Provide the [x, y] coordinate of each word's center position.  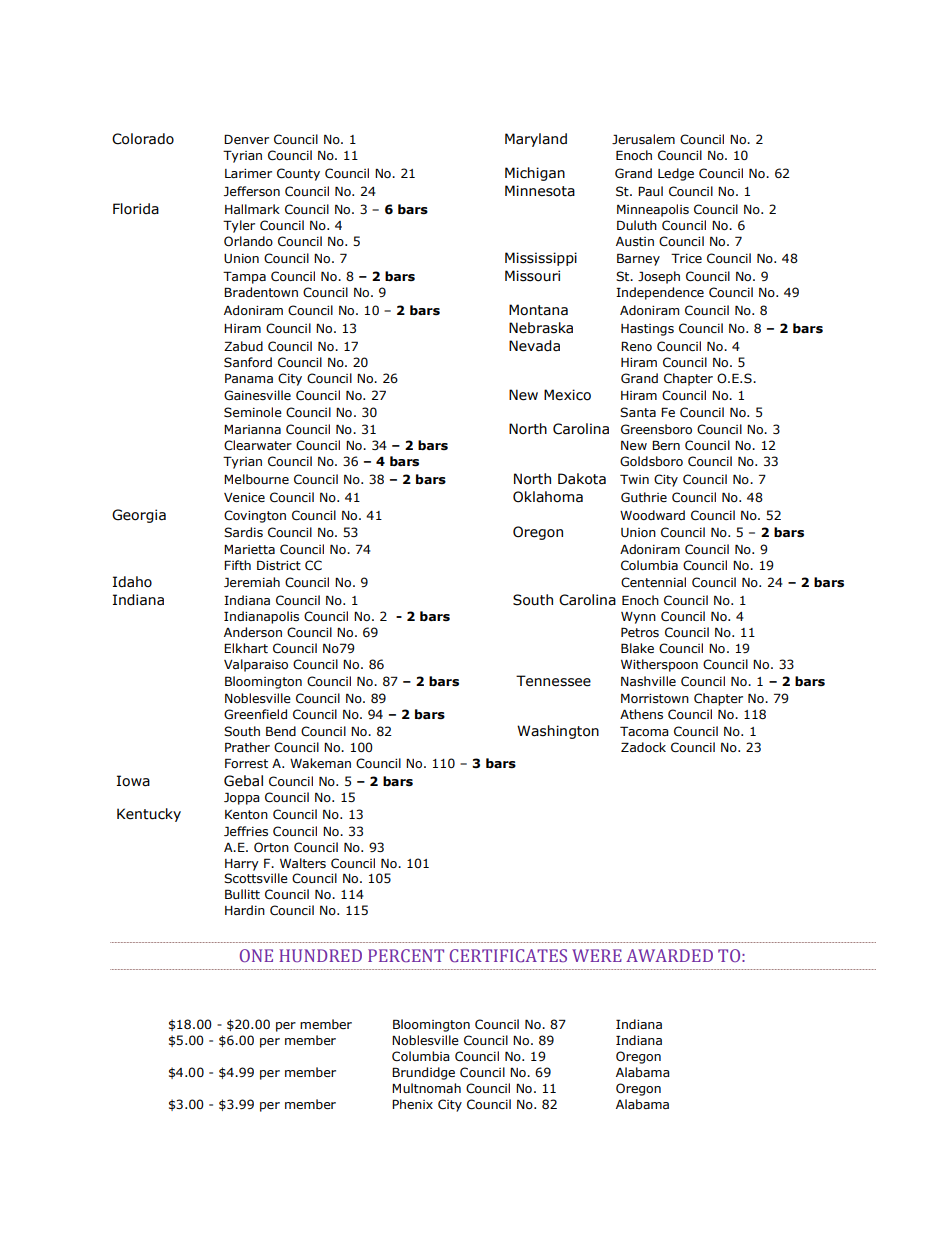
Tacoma [644, 731]
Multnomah [426, 1088]
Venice [244, 497]
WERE [597, 955]
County [298, 174]
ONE [256, 955]
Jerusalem [643, 139]
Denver [246, 139]
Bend [281, 731]
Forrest [246, 763]
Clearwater [258, 445]
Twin [634, 479]
